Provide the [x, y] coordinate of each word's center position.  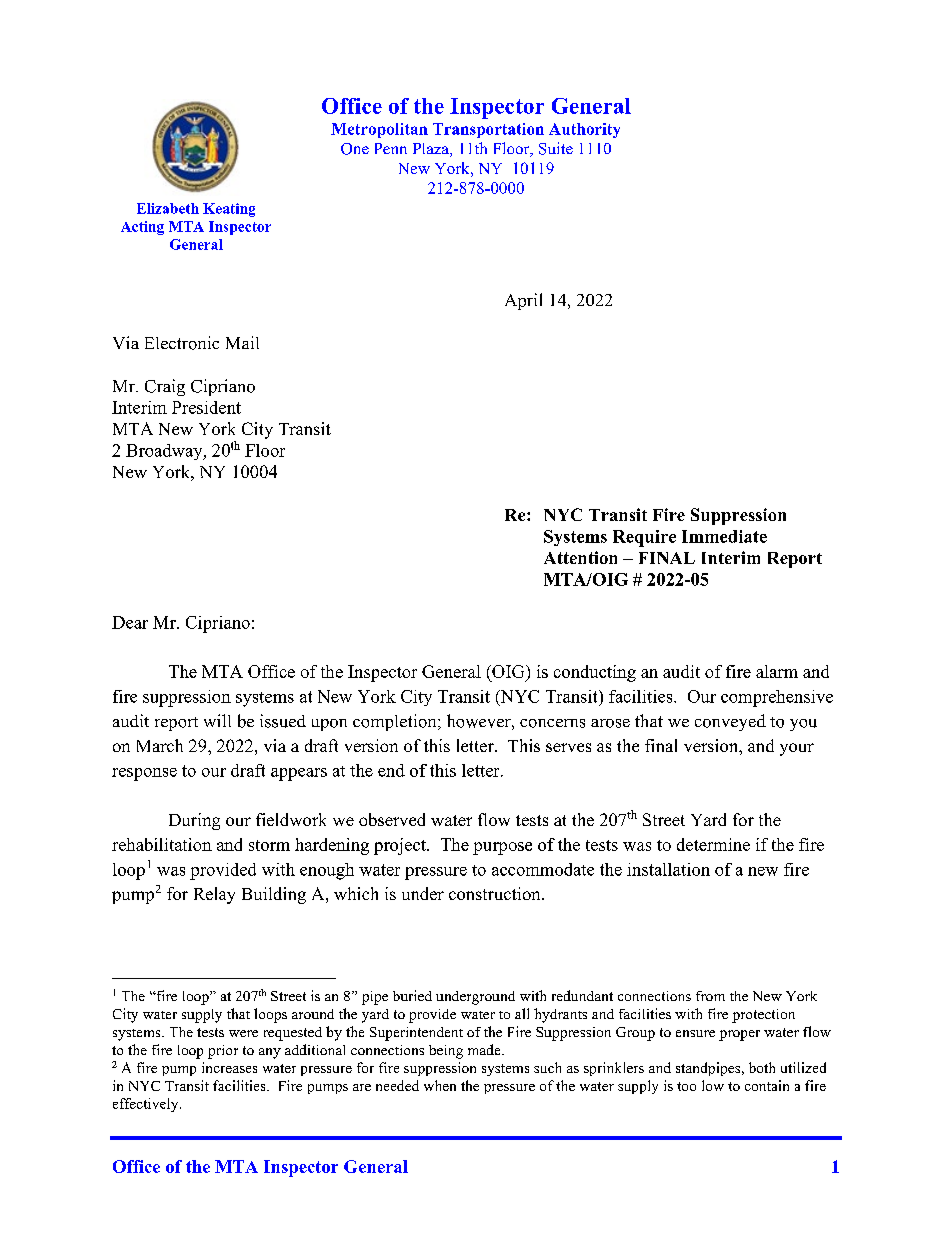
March [160, 745]
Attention [580, 557]
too [686, 1086]
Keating [229, 210]
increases [229, 1067]
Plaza [432, 150]
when [440, 1085]
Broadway [165, 452]
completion [396, 722]
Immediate [724, 536]
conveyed [730, 722]
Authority [584, 130]
